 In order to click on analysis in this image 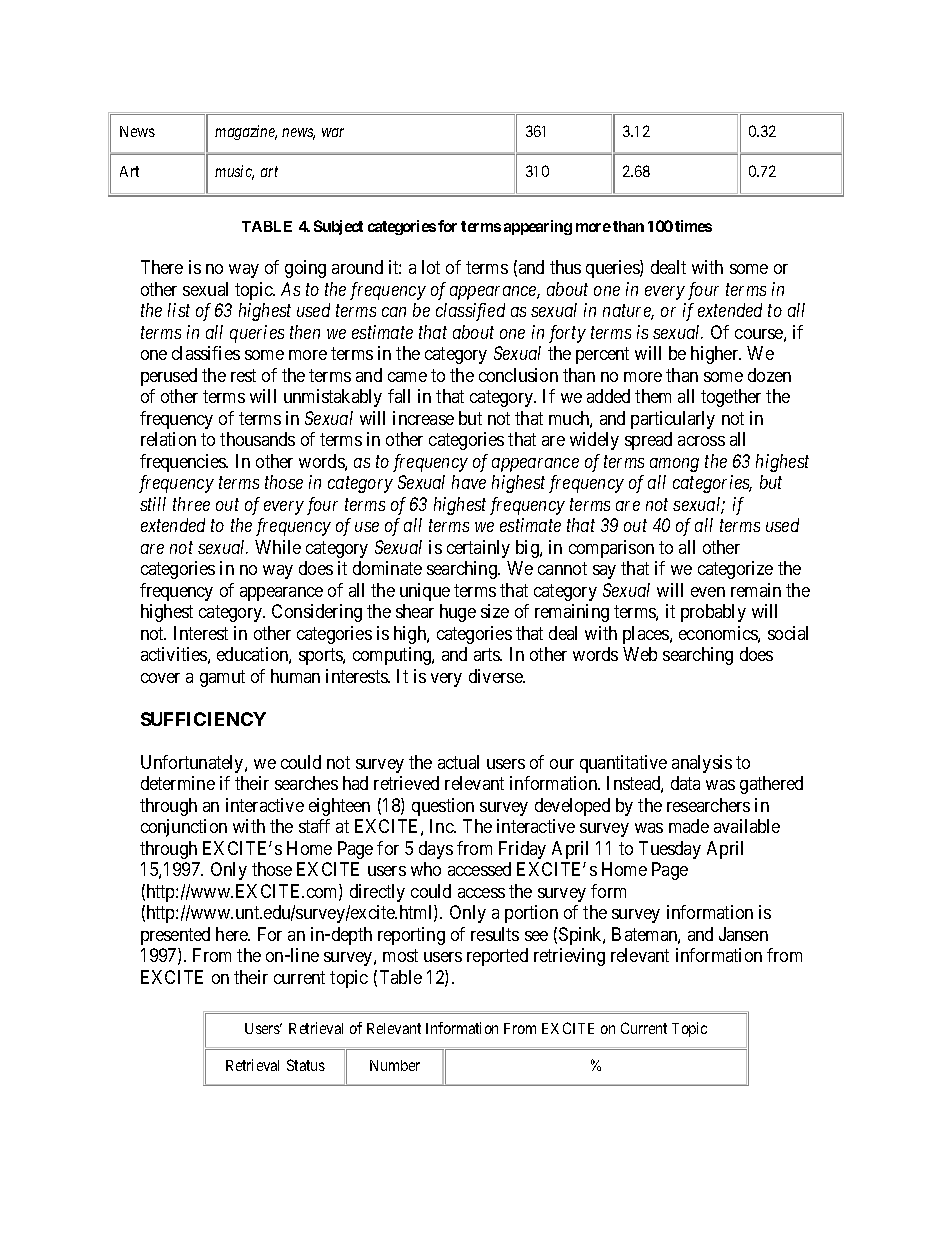, I will do `click(702, 764)`.
